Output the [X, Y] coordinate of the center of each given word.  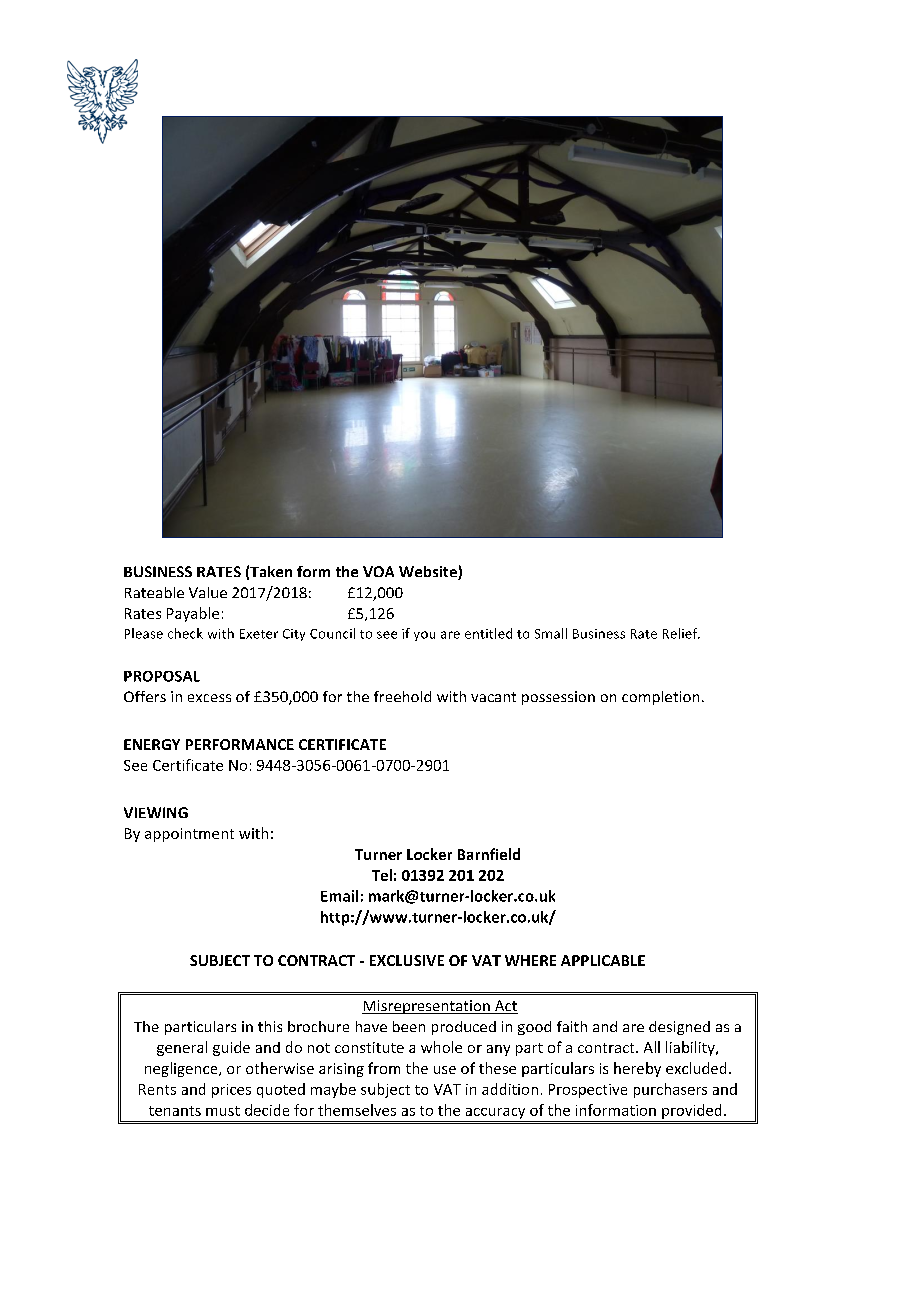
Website [429, 573]
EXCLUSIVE [407, 960]
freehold [402, 696]
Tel [382, 875]
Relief [681, 633]
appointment [189, 835]
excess [209, 698]
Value [208, 592]
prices [231, 1091]
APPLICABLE [603, 960]
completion [660, 698]
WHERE [530, 960]
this [270, 1026]
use [445, 1070]
